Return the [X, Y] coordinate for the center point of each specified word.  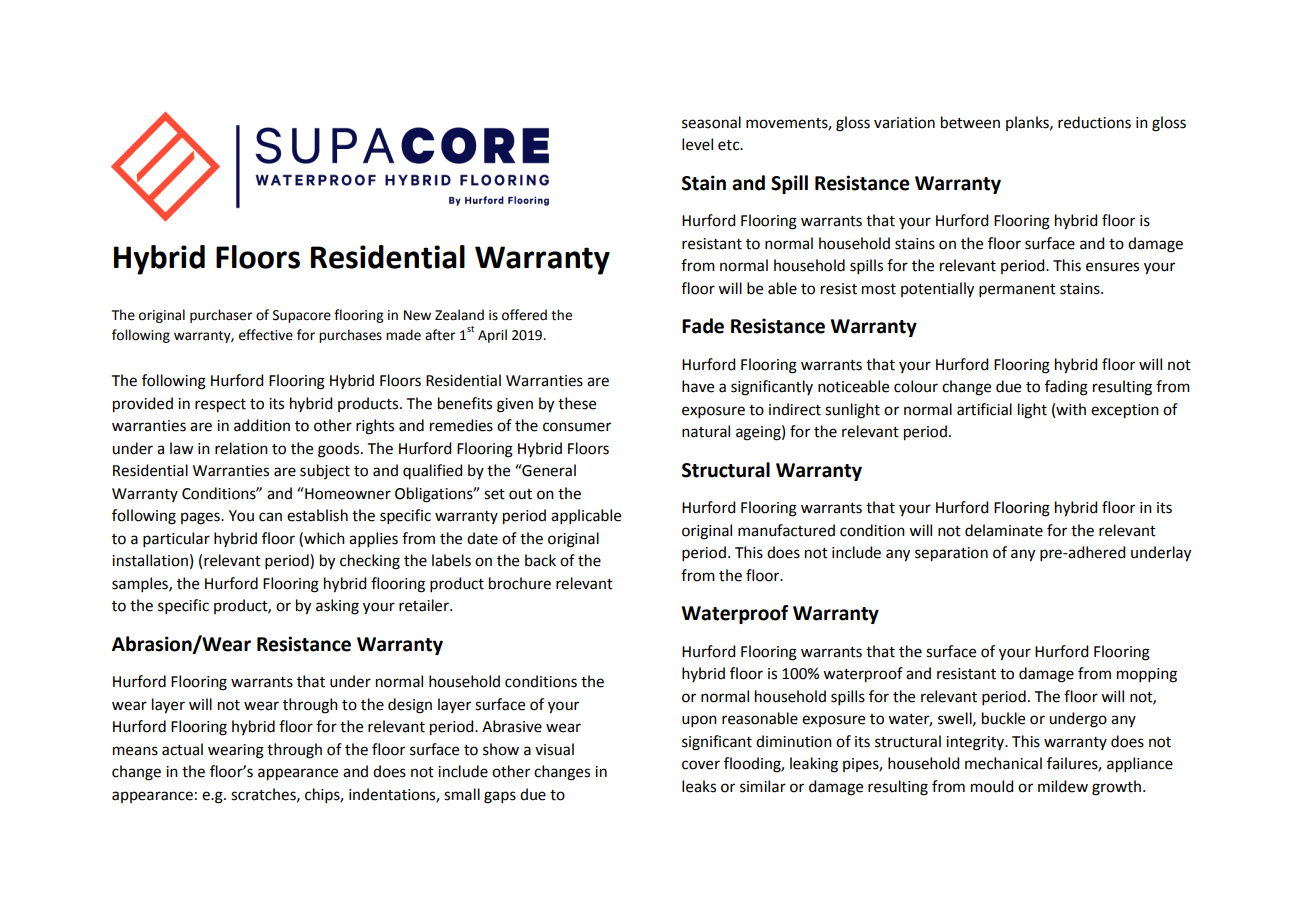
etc [730, 145]
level [697, 144]
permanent [1017, 290]
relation [241, 448]
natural [706, 431]
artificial [984, 409]
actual [182, 749]
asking [337, 607]
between [970, 122]
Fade [703, 326]
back [540, 560]
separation [951, 554]
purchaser [221, 316]
